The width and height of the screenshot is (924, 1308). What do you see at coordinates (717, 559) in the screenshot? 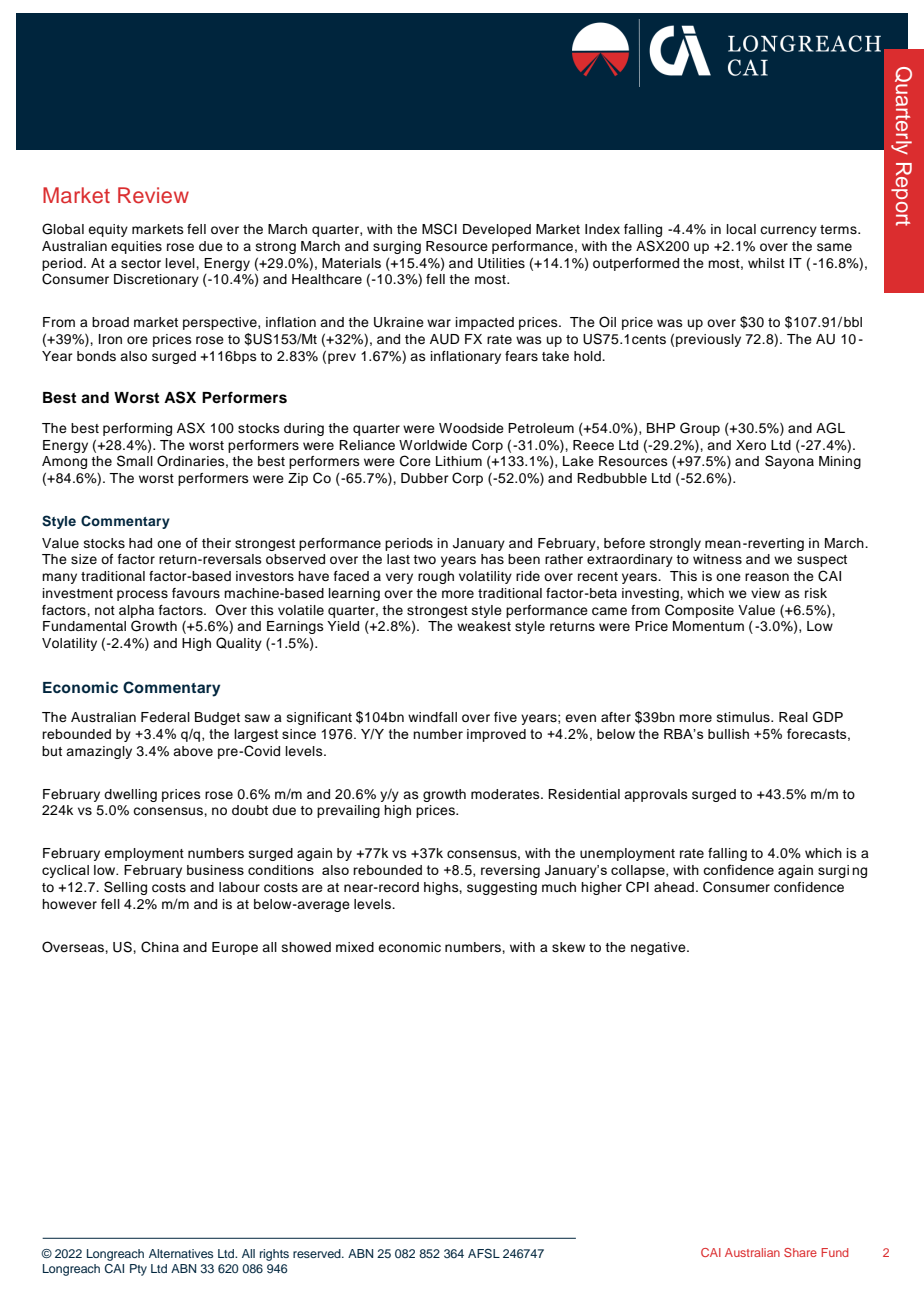
I see `witness` at bounding box center [717, 559].
